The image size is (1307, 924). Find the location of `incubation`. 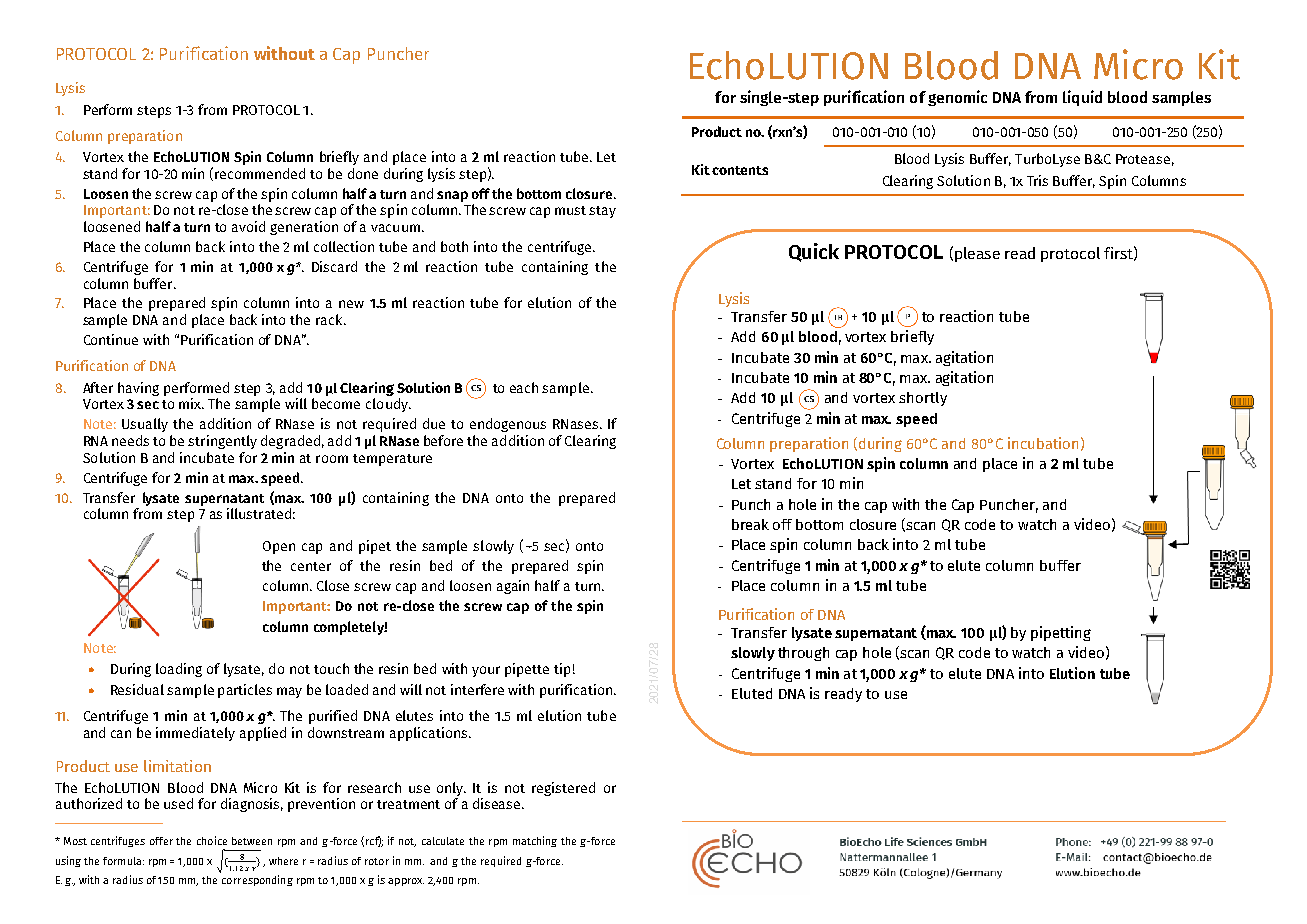

incubation is located at coordinates (1043, 443).
